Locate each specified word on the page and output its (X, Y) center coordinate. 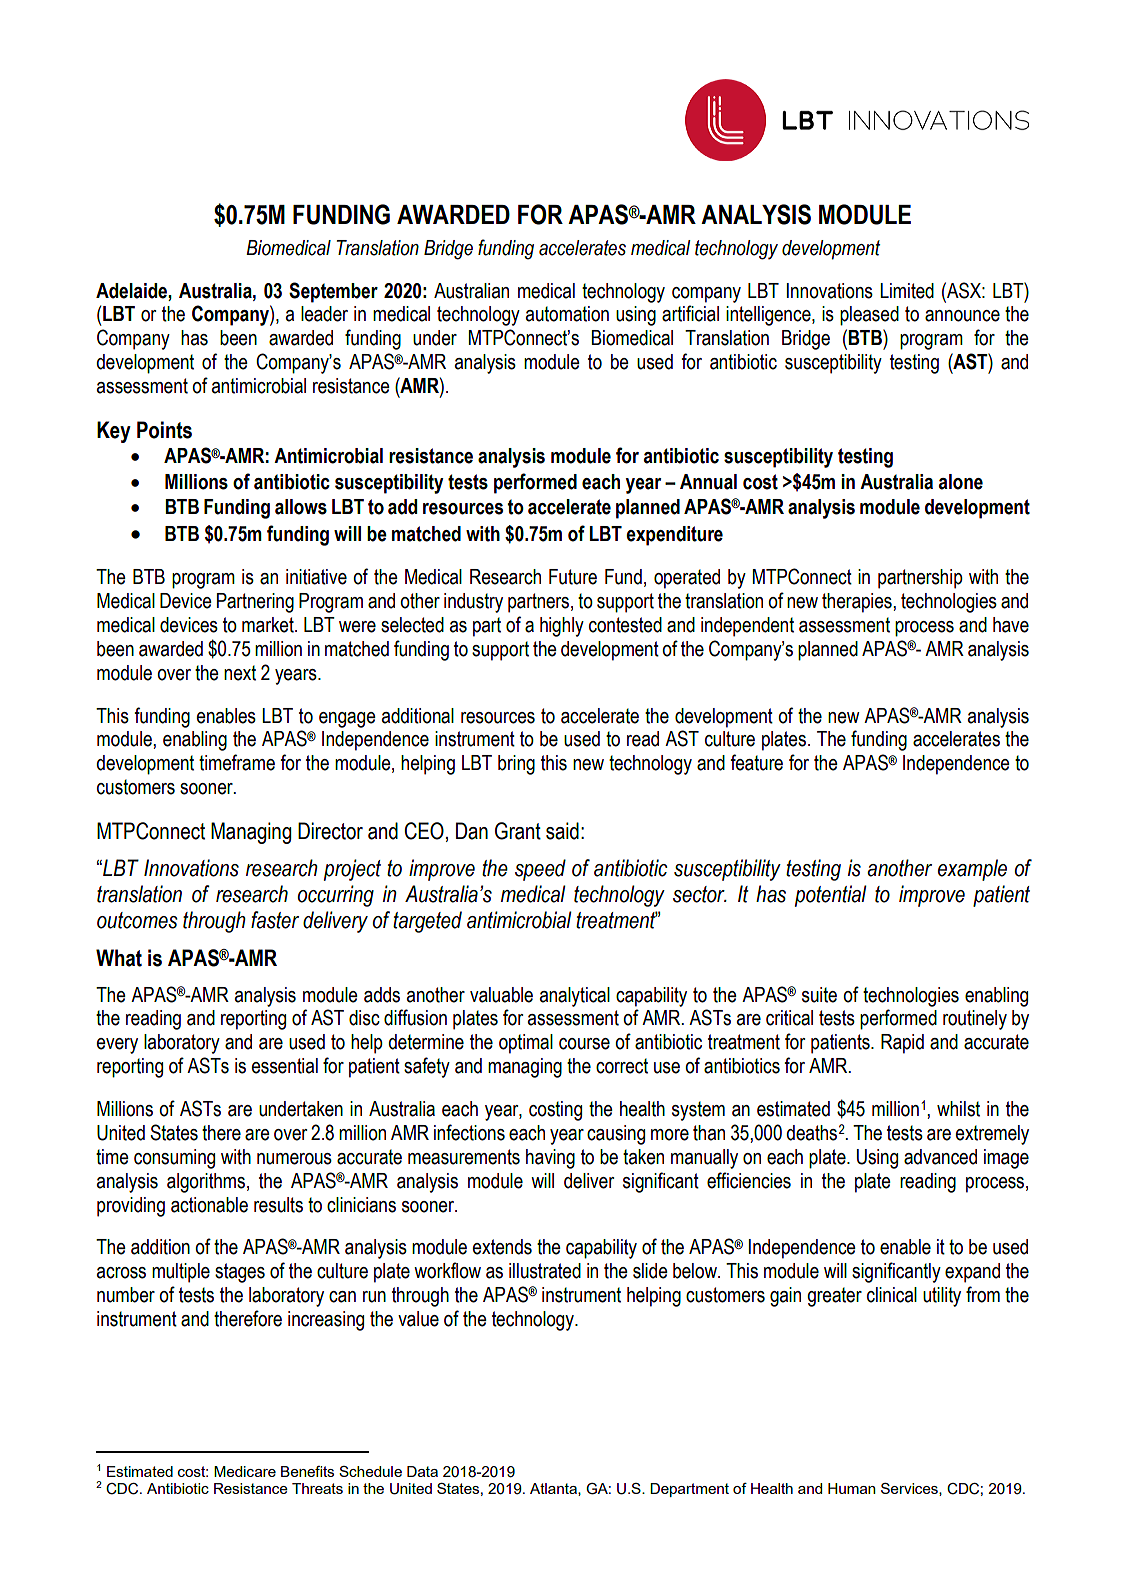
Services (910, 1489)
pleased (869, 316)
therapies (858, 603)
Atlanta (554, 1489)
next (240, 673)
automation (567, 314)
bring (516, 765)
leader (324, 314)
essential (285, 1066)
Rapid (902, 1044)
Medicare (245, 1471)
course (584, 1044)
